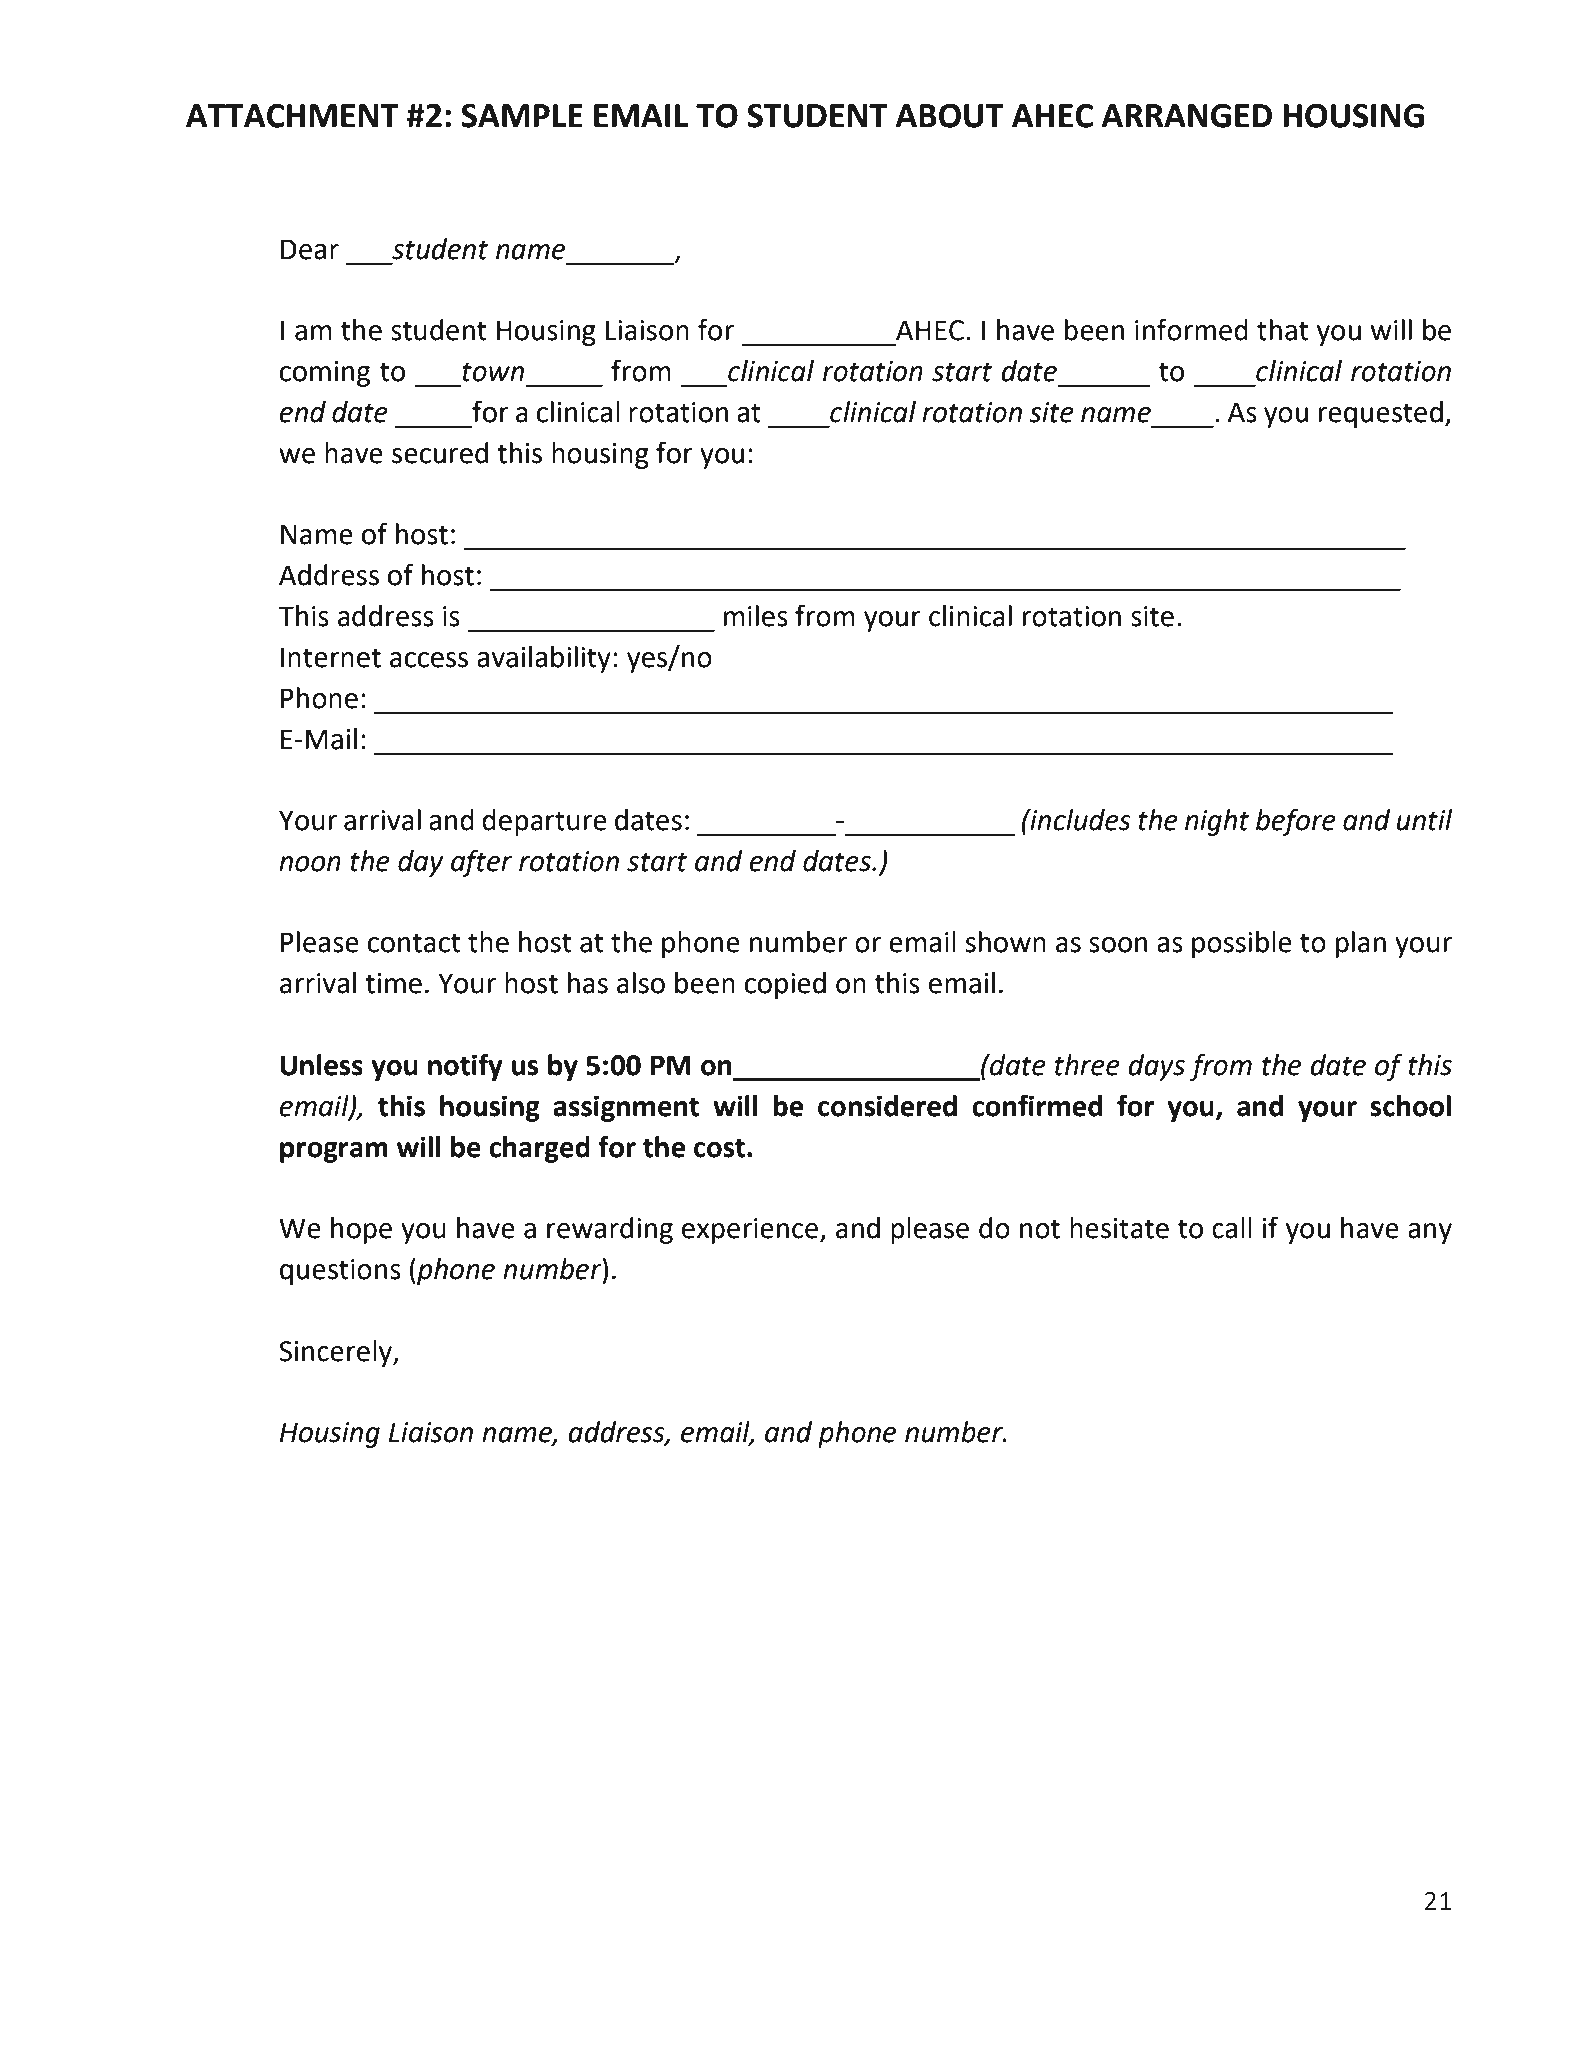 The height and width of the screenshot is (2045, 1580). Describe the element at coordinates (481, 863) in the screenshot. I see `after` at that location.
